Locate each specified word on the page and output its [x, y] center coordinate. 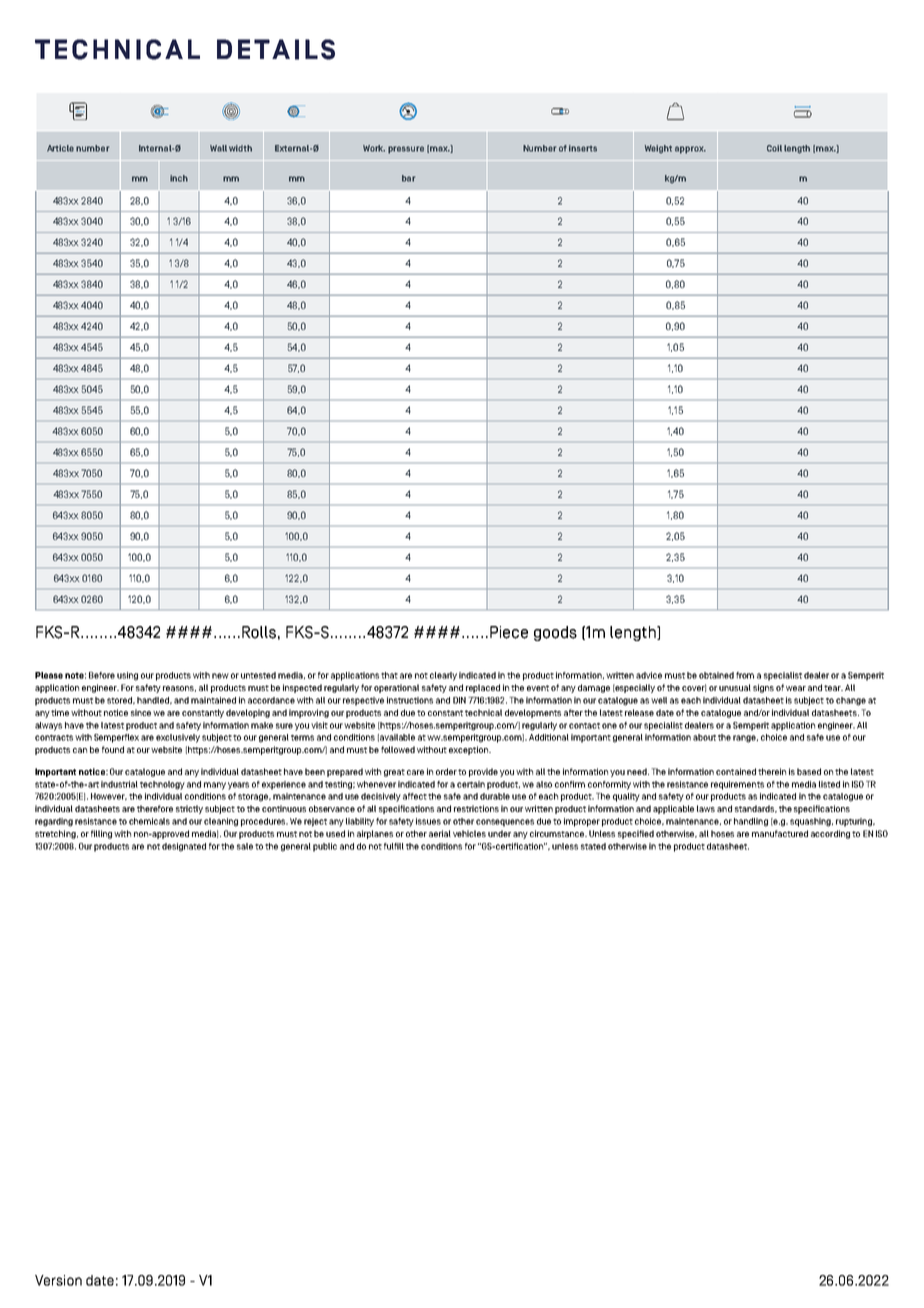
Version [58, 1280]
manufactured [780, 833]
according [830, 834]
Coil [774, 148]
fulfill [394, 846]
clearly [443, 676]
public [325, 847]
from [745, 675]
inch [179, 178]
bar [408, 178]
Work [374, 148]
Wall [218, 148]
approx [690, 150]
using [127, 676]
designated [184, 847]
